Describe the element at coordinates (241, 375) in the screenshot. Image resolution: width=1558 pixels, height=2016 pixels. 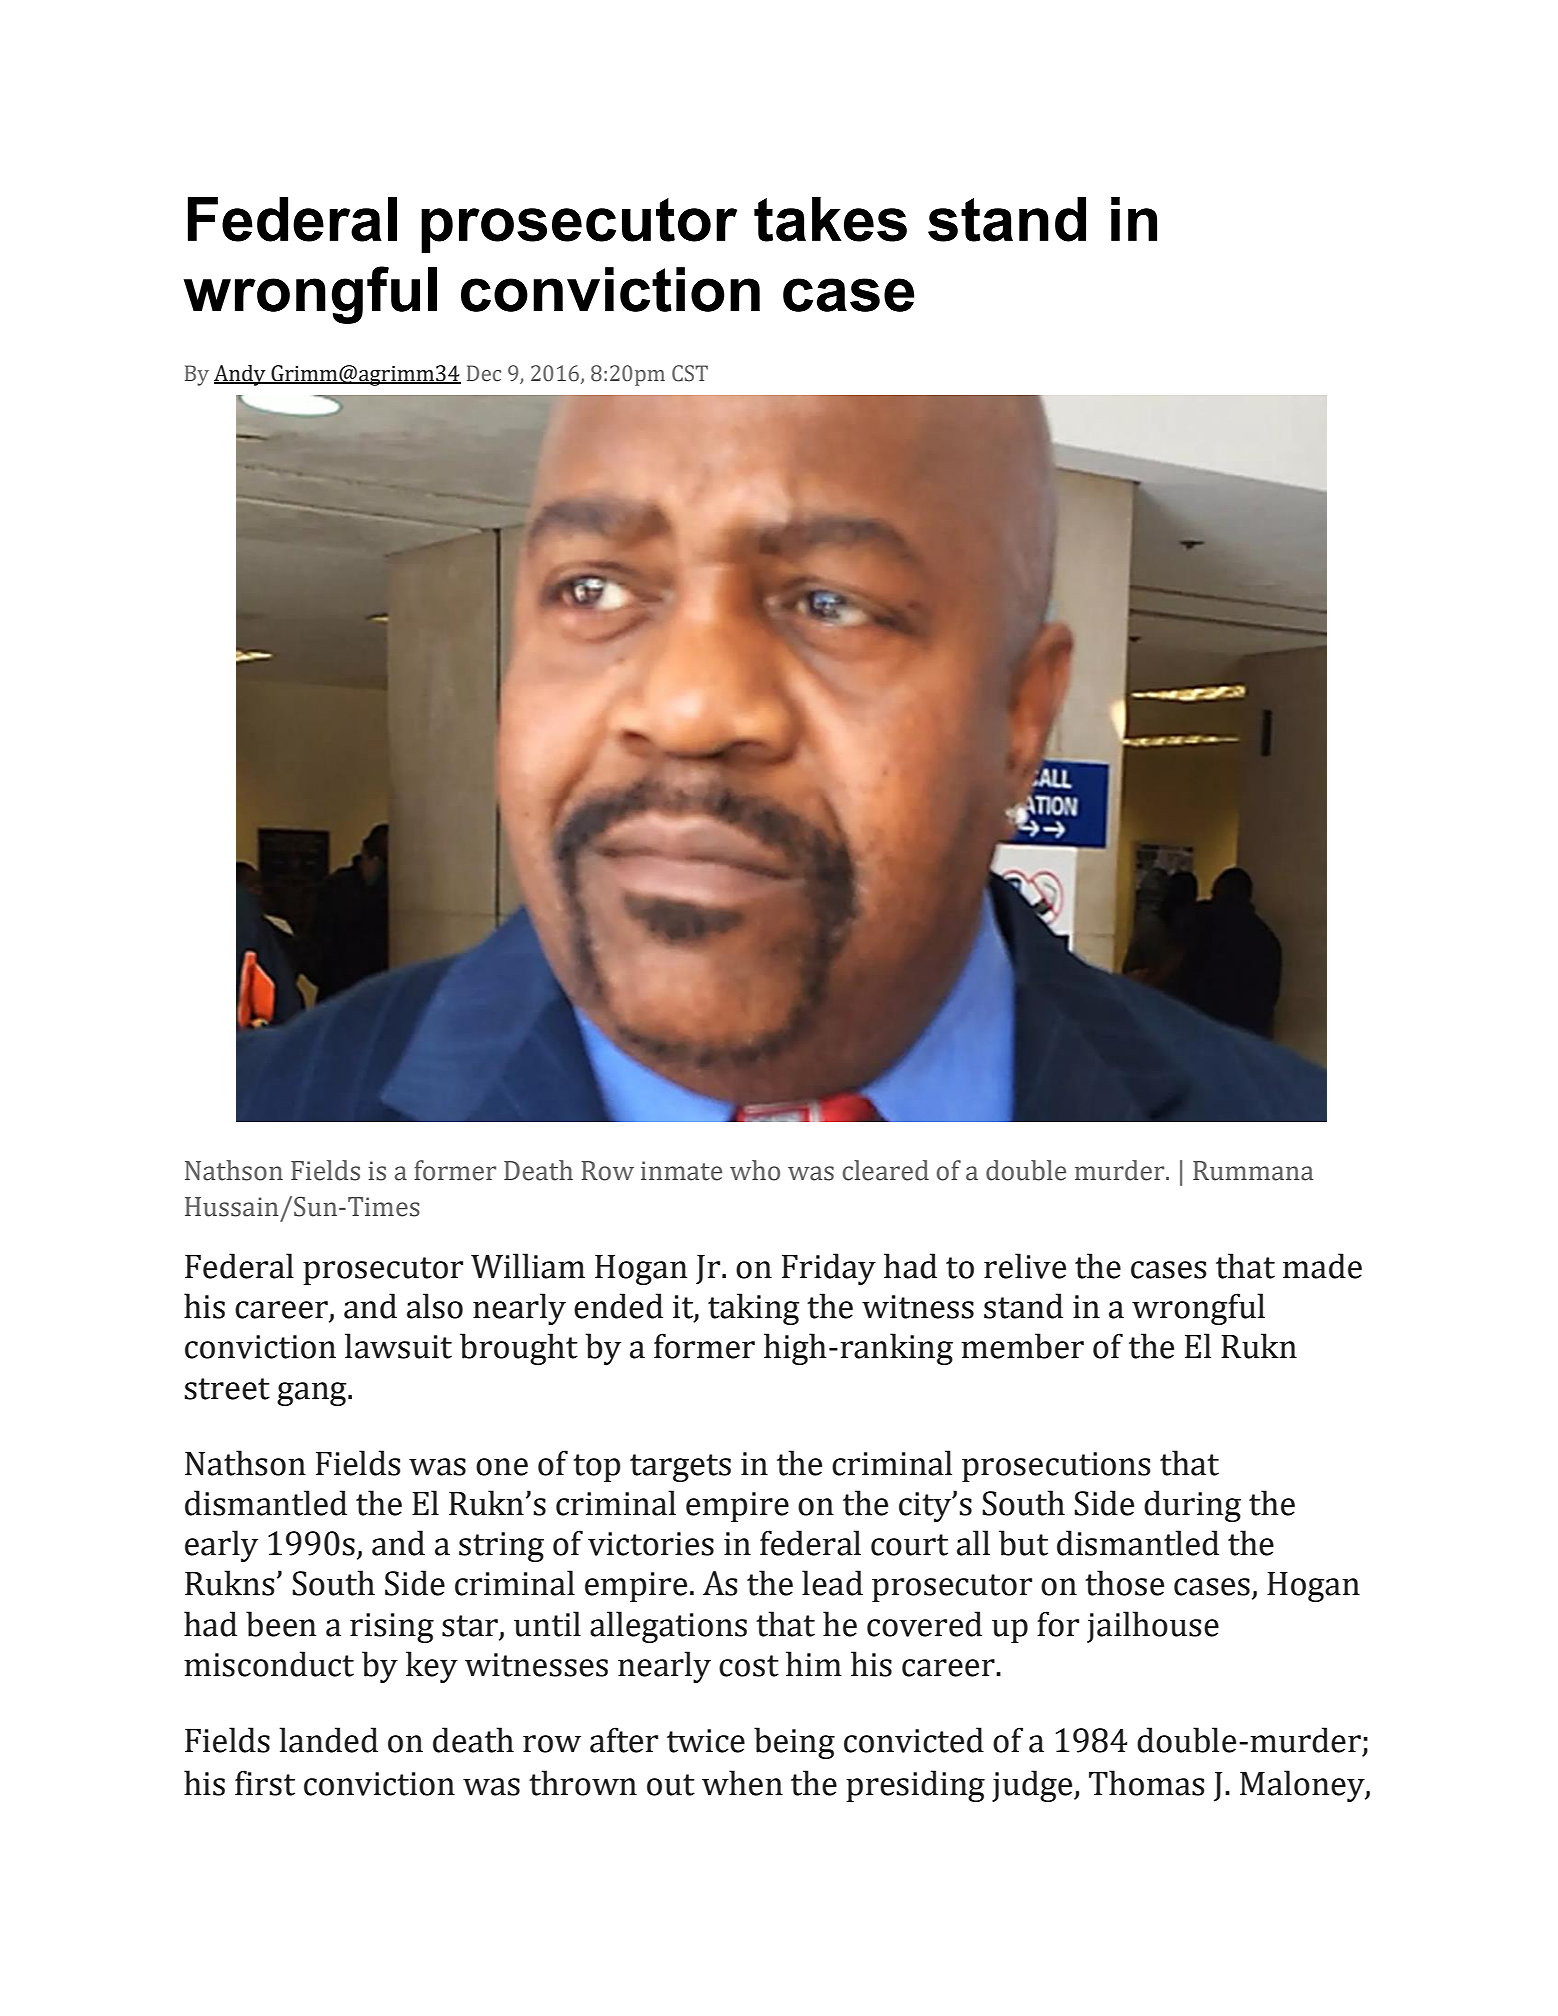
I see `Andy` at that location.
